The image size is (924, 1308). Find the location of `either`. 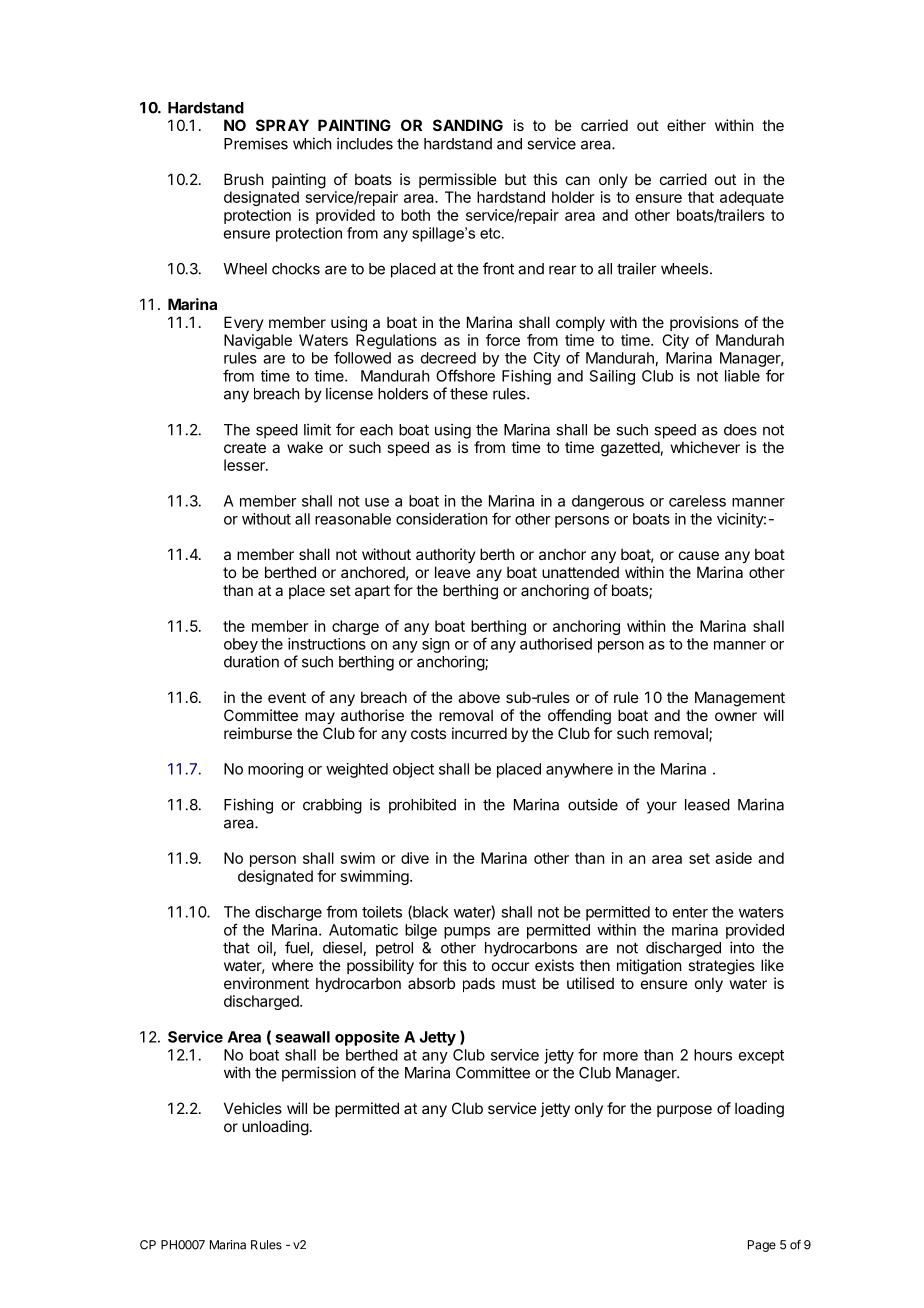

either is located at coordinates (686, 125).
